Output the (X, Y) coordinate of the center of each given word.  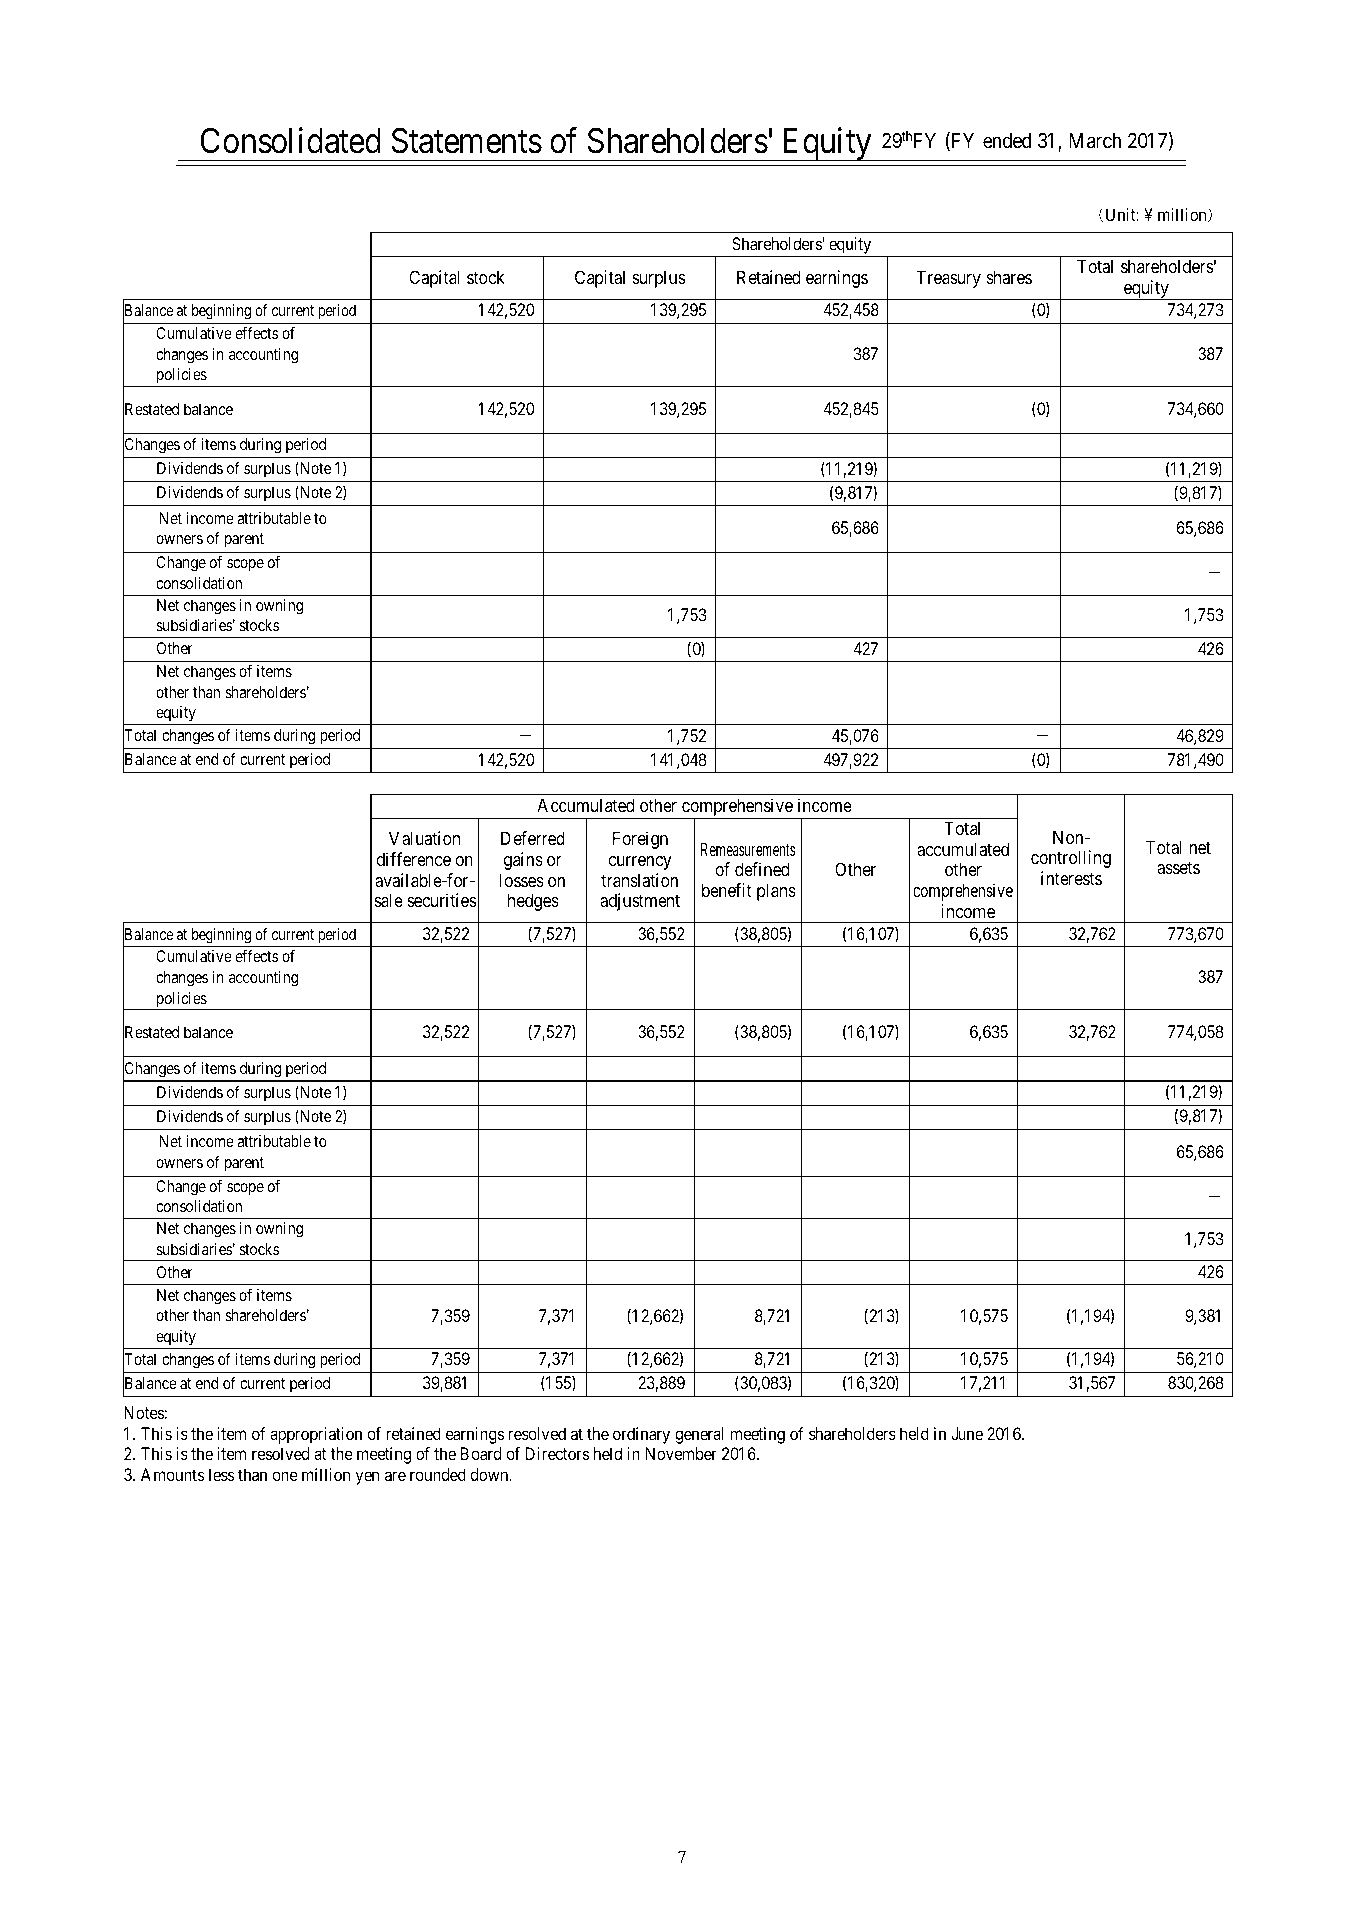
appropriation (316, 1435)
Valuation (424, 838)
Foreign (640, 840)
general (699, 1435)
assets (1178, 868)
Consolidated (291, 140)
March (1095, 141)
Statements (467, 141)
